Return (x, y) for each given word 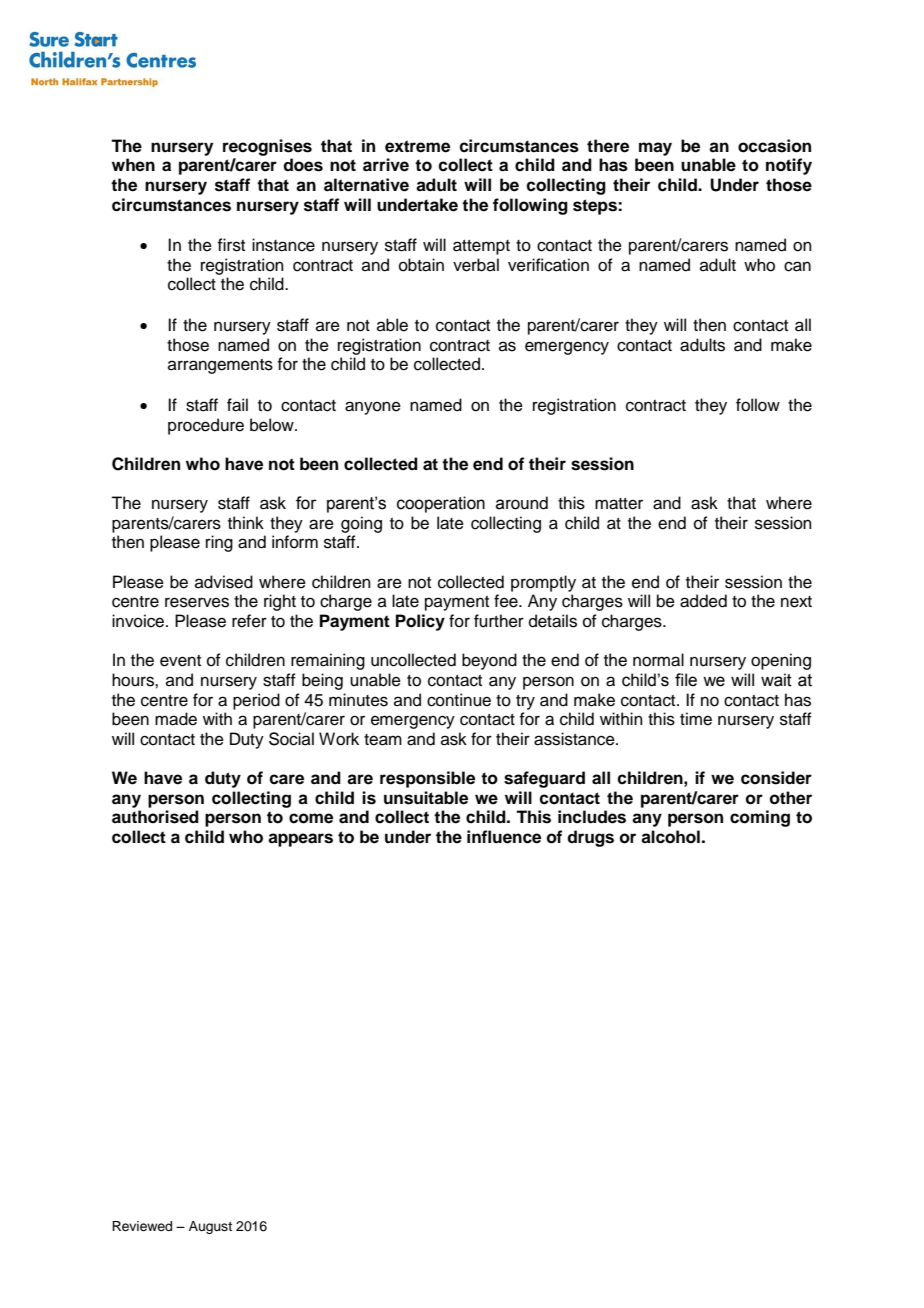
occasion (774, 146)
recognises (267, 147)
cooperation (441, 504)
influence (504, 837)
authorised (155, 817)
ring (219, 543)
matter (619, 504)
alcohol (670, 837)
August (210, 1227)
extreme (417, 146)
